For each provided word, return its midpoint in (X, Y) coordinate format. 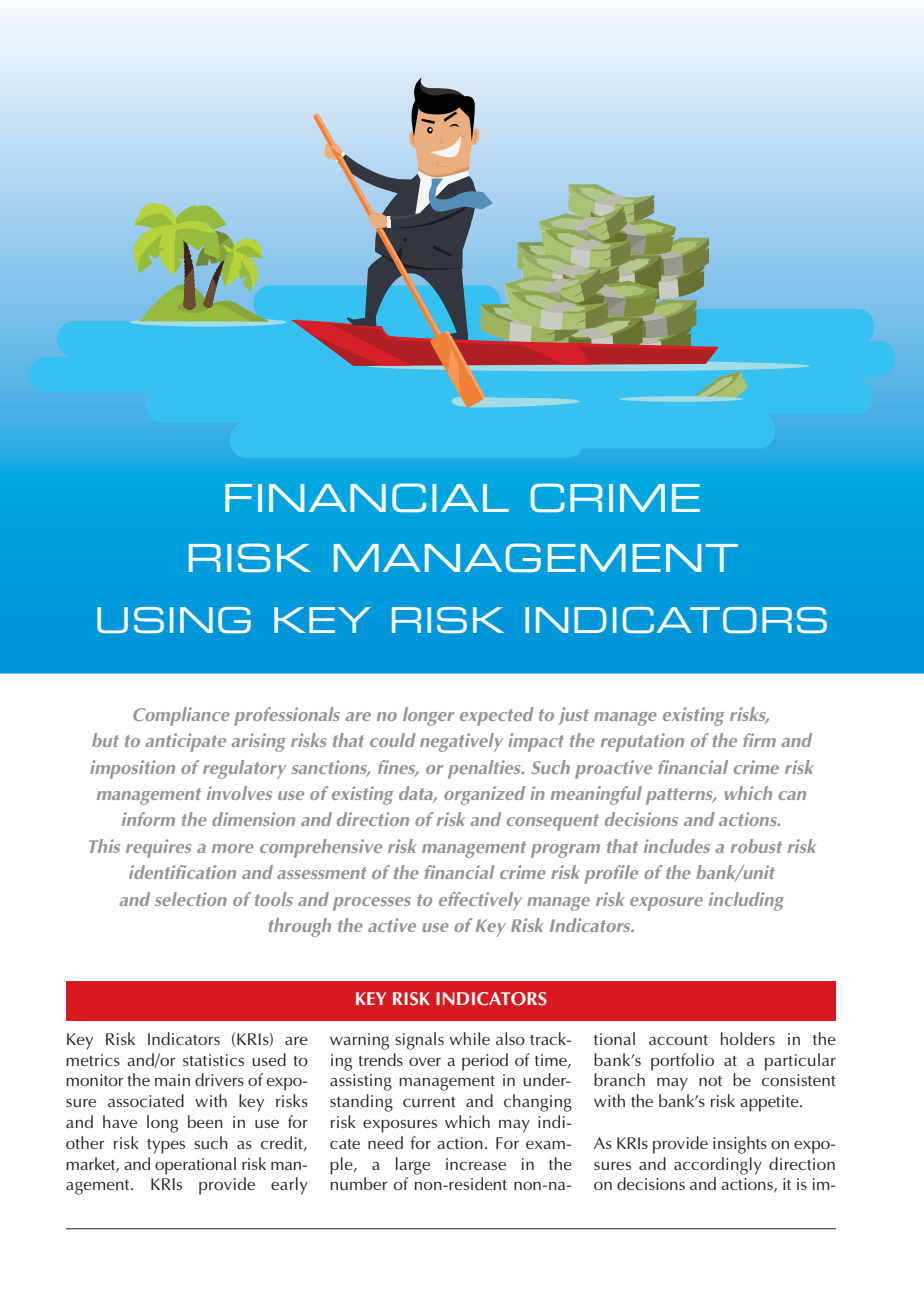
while (469, 1038)
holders (748, 1038)
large (413, 1166)
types (166, 1146)
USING (174, 620)
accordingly (718, 1166)
